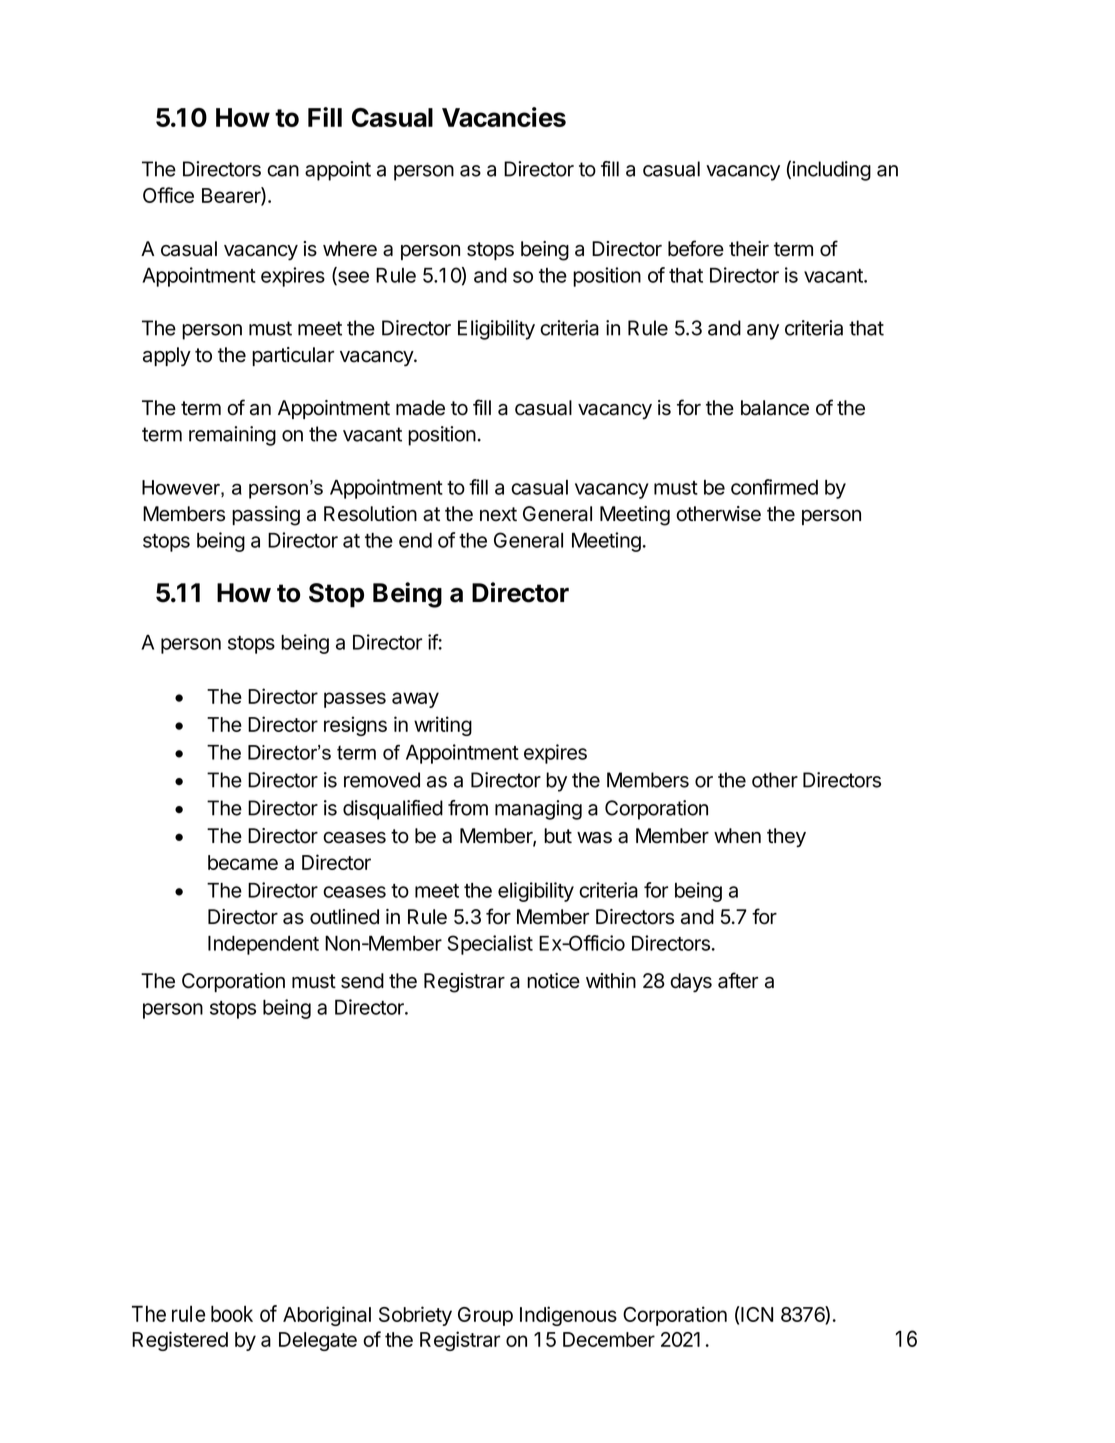 Image resolution: width=1115 pixels, height=1443 pixels. What do you see at coordinates (738, 980) in the screenshot?
I see `after` at bounding box center [738, 980].
